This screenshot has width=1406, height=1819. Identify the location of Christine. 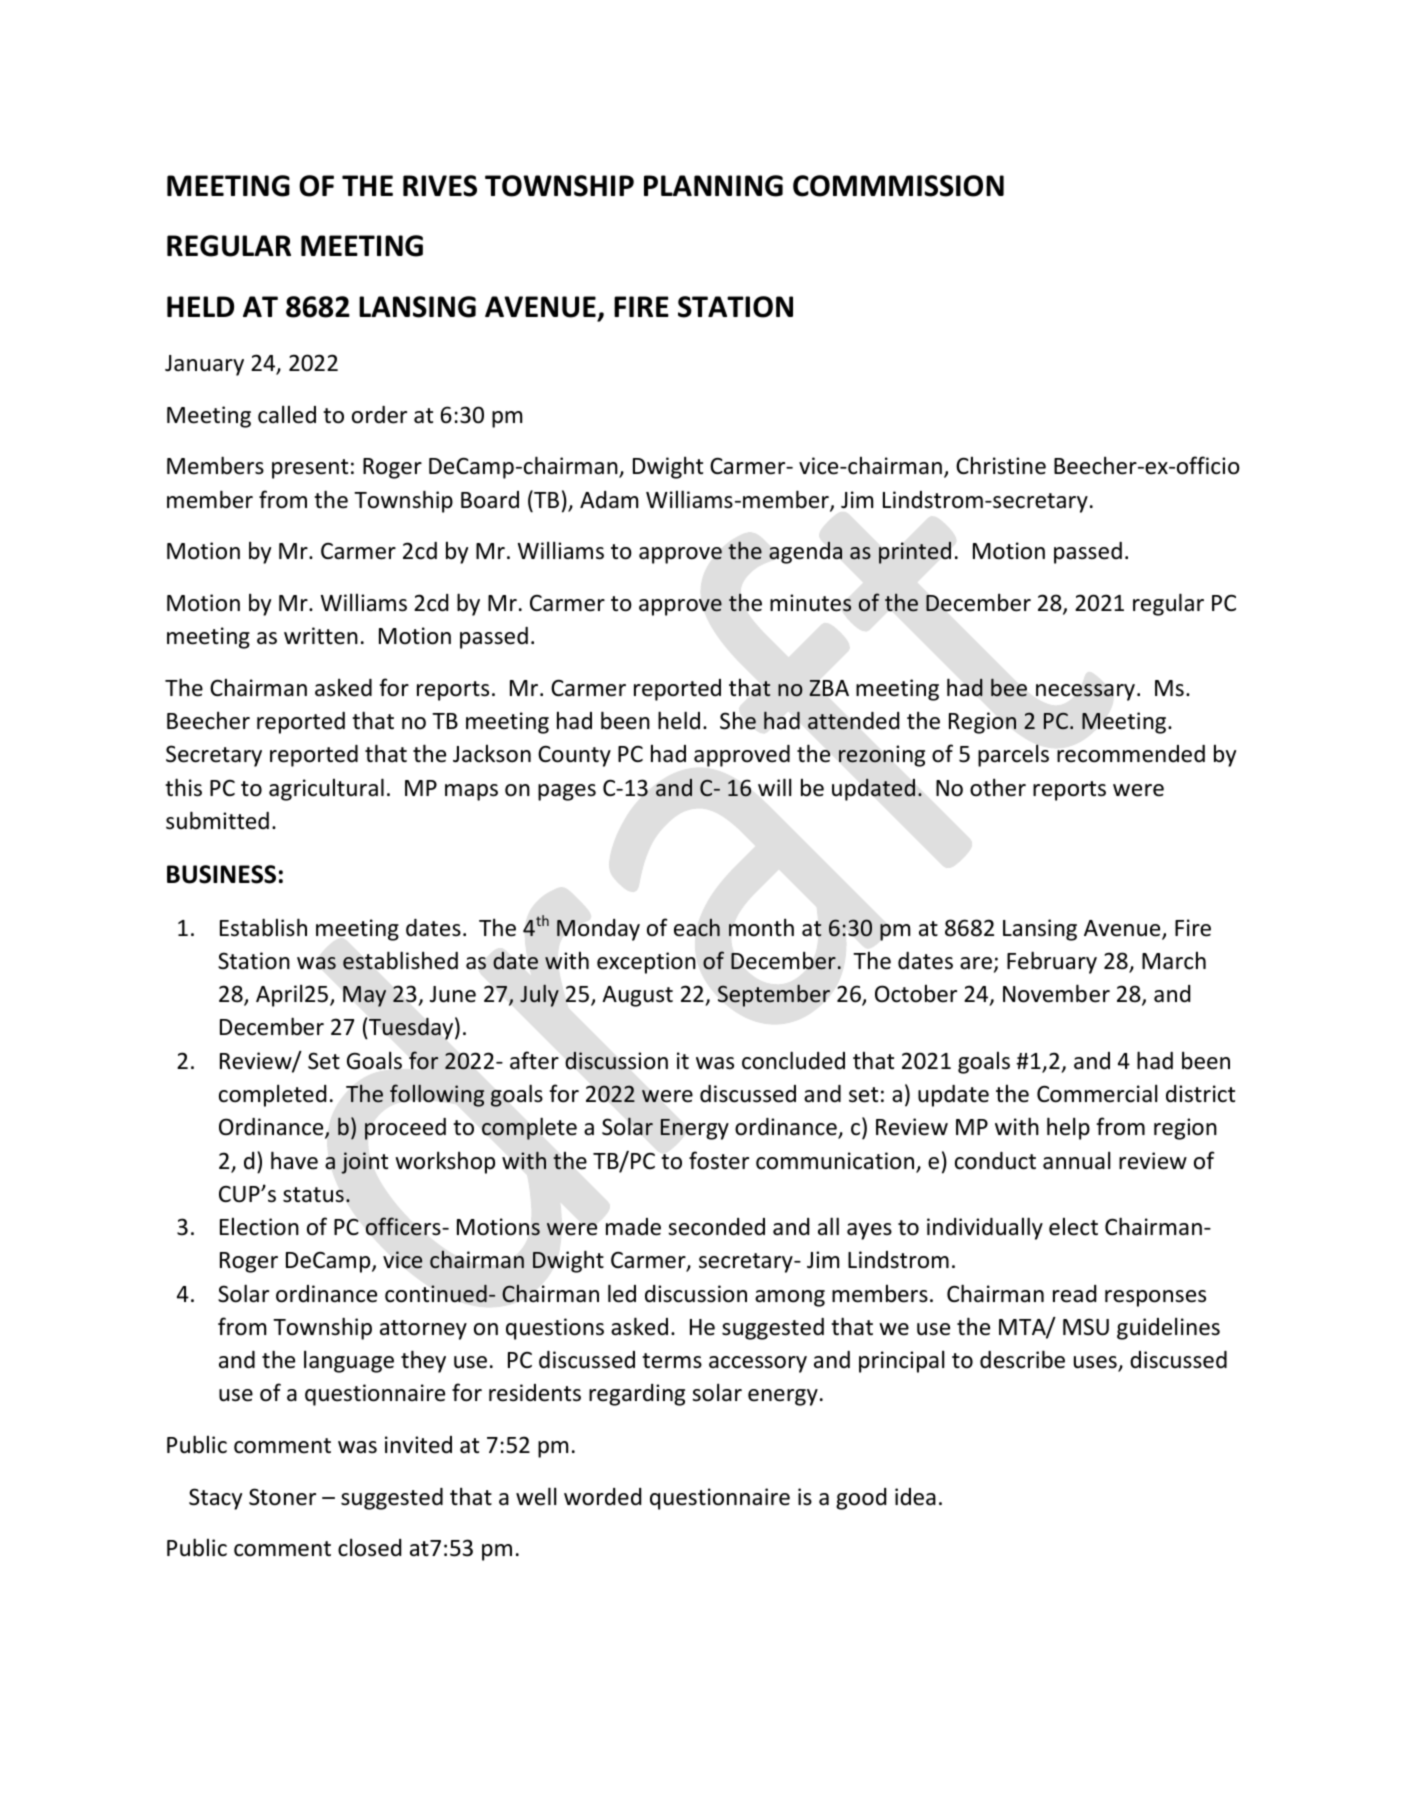
(1001, 465).
